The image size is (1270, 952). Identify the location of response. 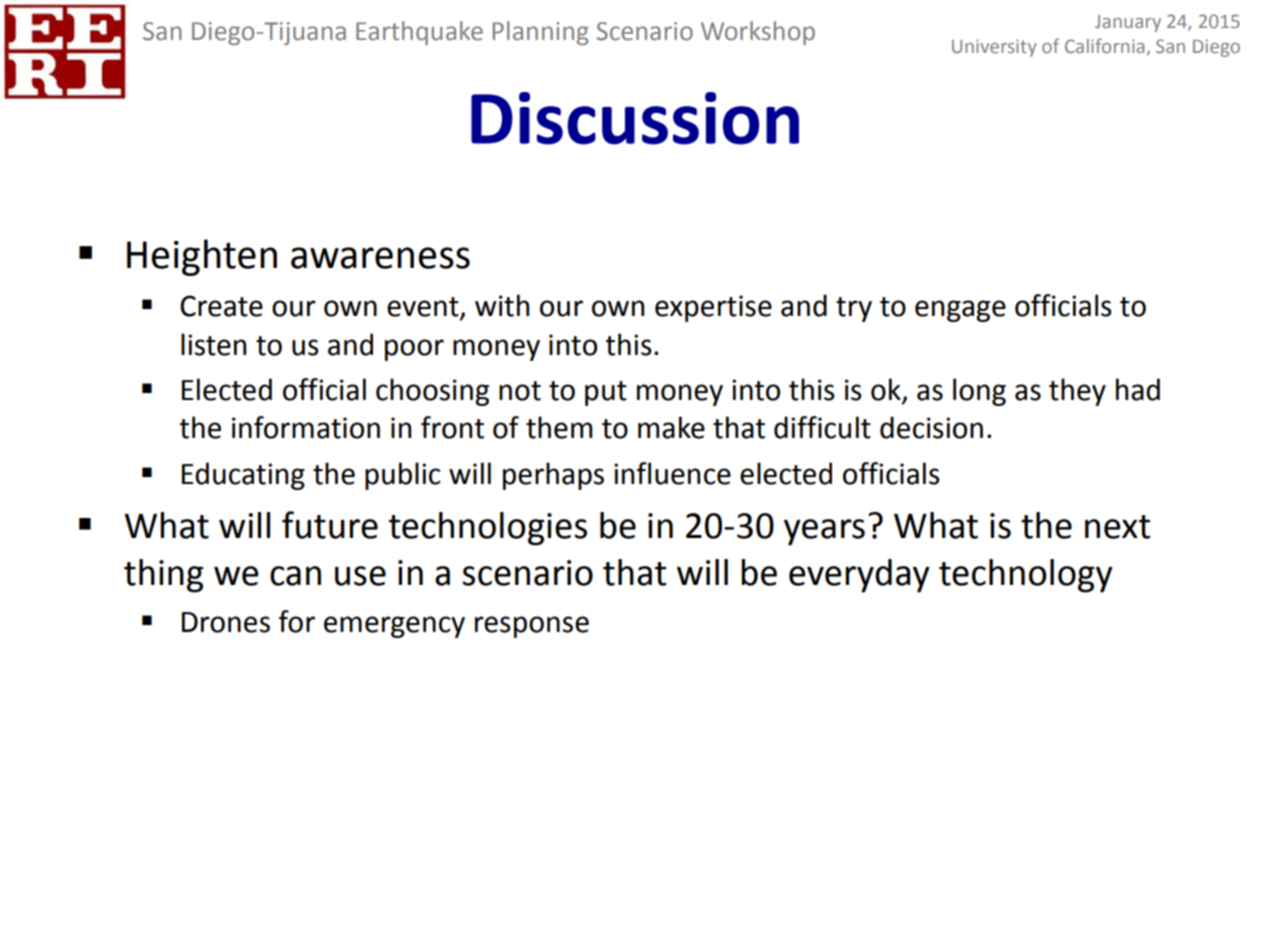
(532, 627).
